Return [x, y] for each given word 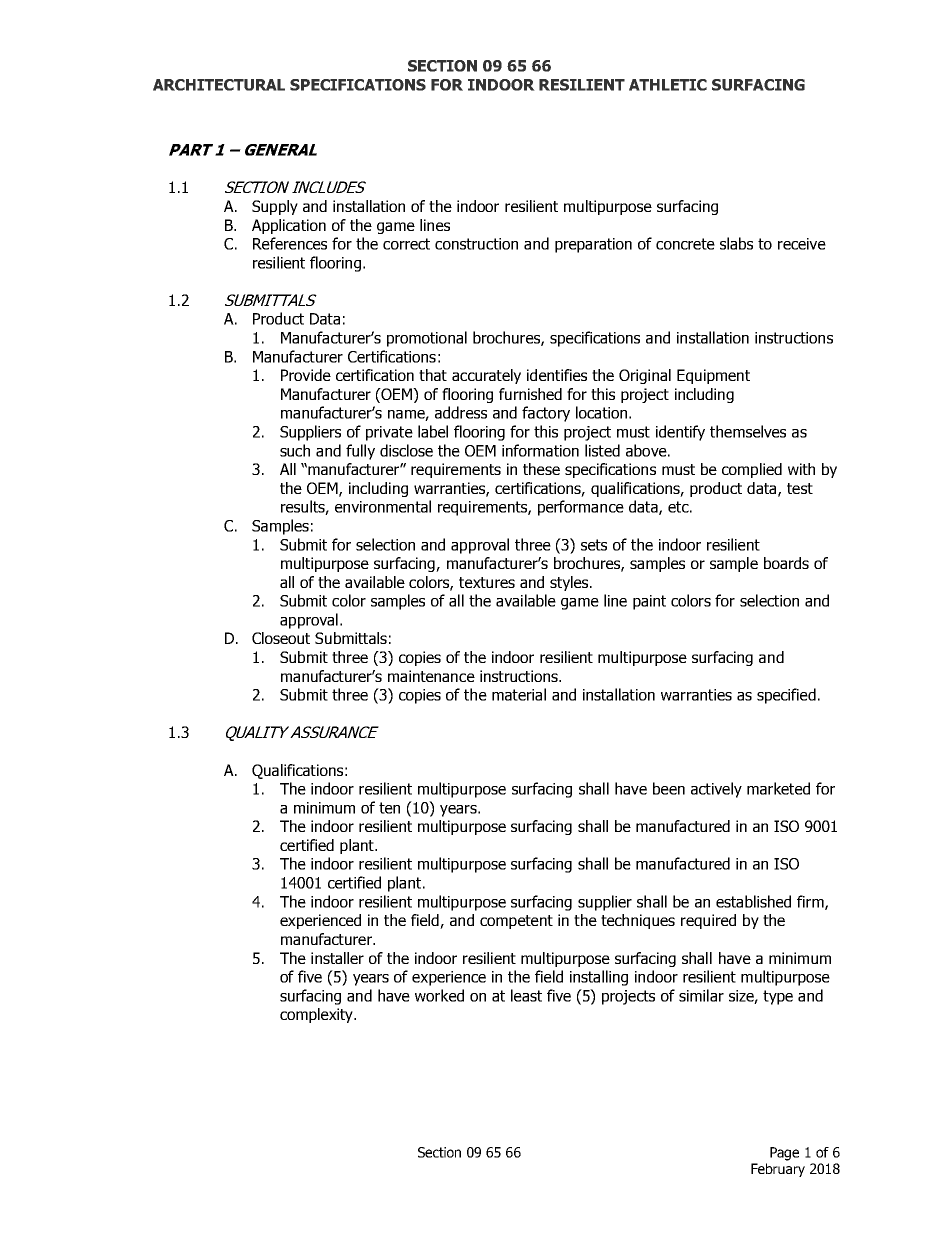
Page [784, 1154]
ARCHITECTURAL [219, 85]
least [526, 995]
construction [476, 244]
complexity [317, 1015]
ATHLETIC [668, 85]
